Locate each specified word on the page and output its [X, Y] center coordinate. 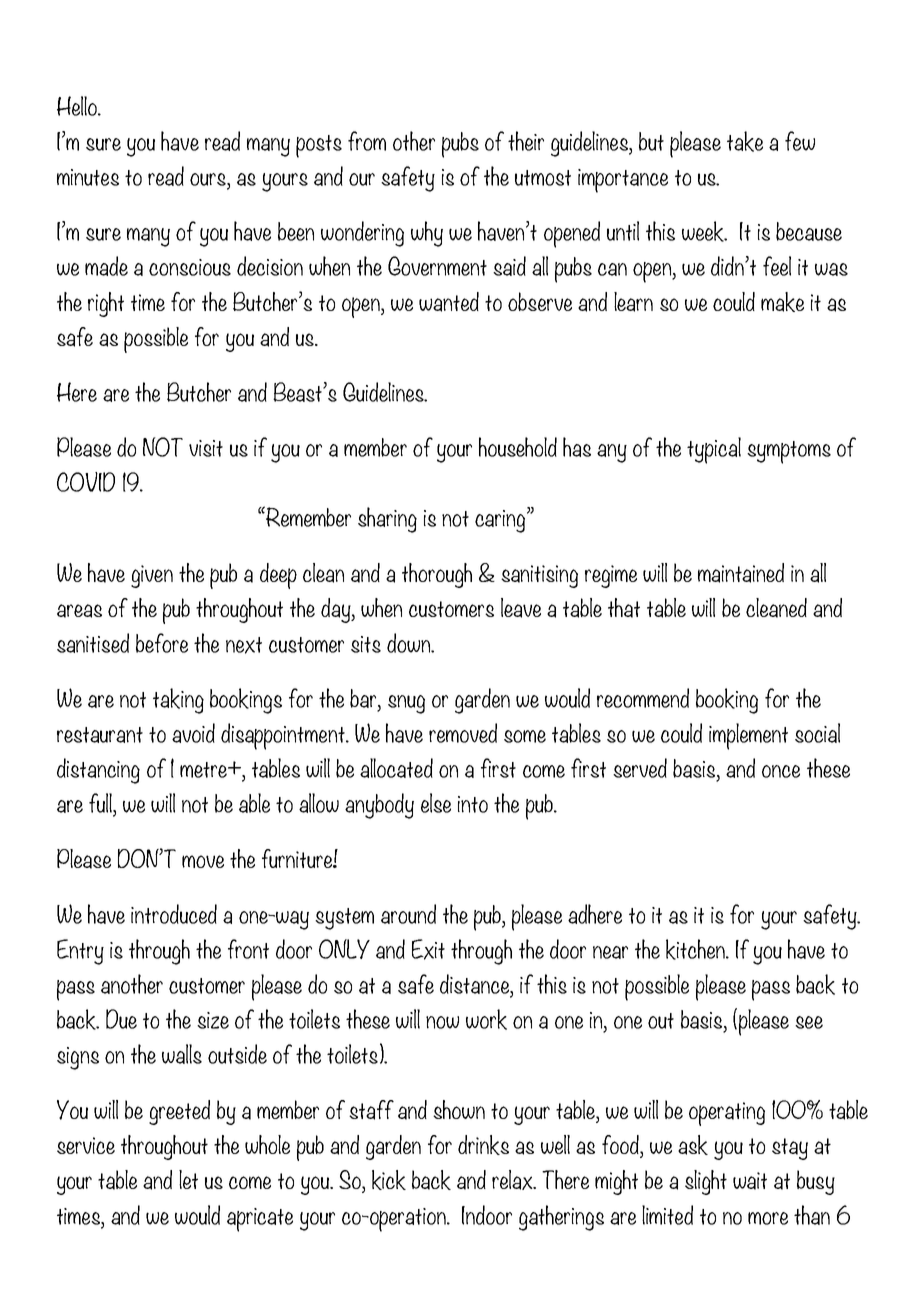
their [526, 141]
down [410, 643]
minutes [88, 177]
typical [714, 450]
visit [206, 448]
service [86, 1145]
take [745, 141]
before [162, 643]
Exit [428, 949]
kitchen [696, 949]
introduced [174, 914]
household [518, 447]
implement [748, 736]
